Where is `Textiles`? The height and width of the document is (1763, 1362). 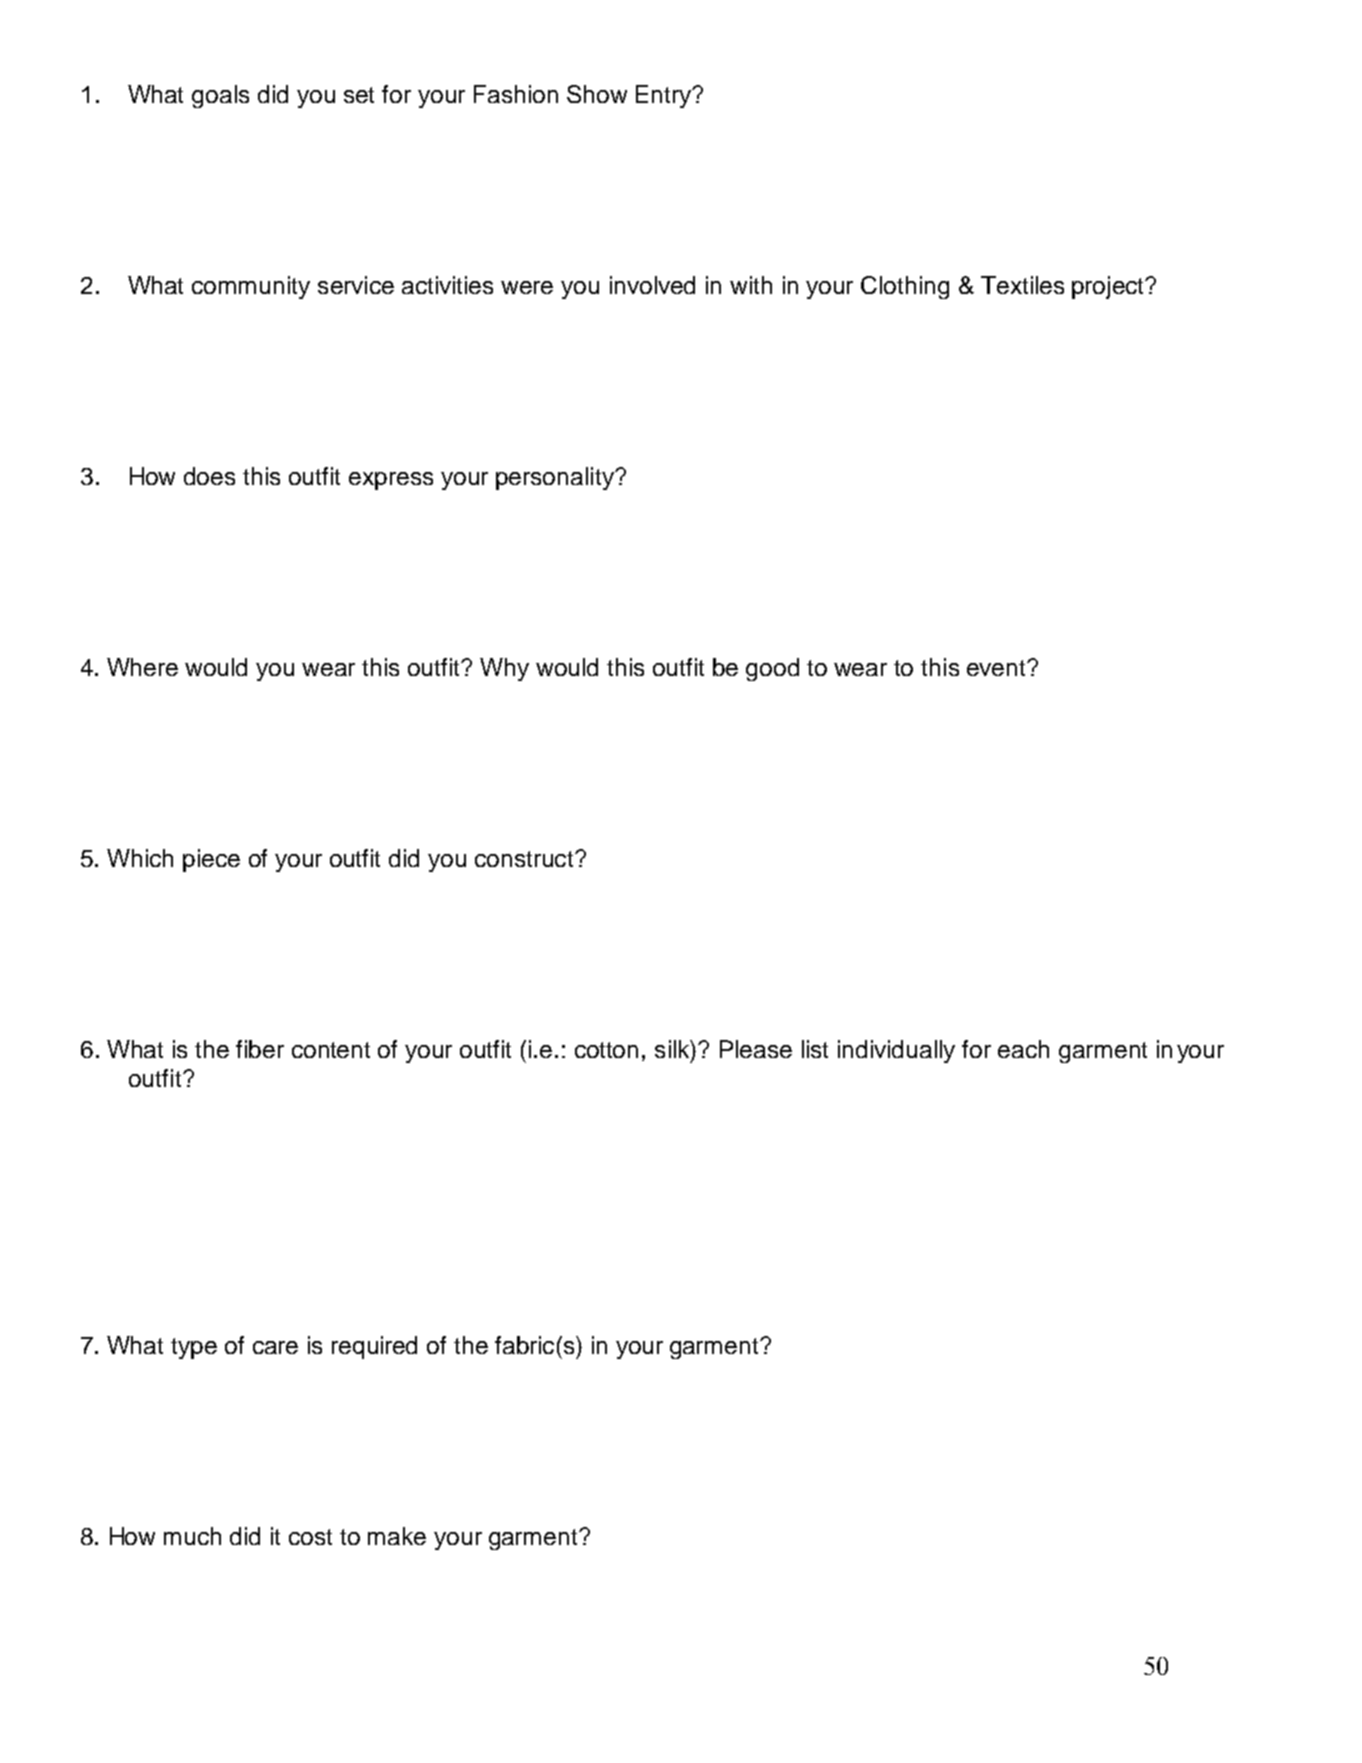
Textiles is located at coordinates (1022, 285).
